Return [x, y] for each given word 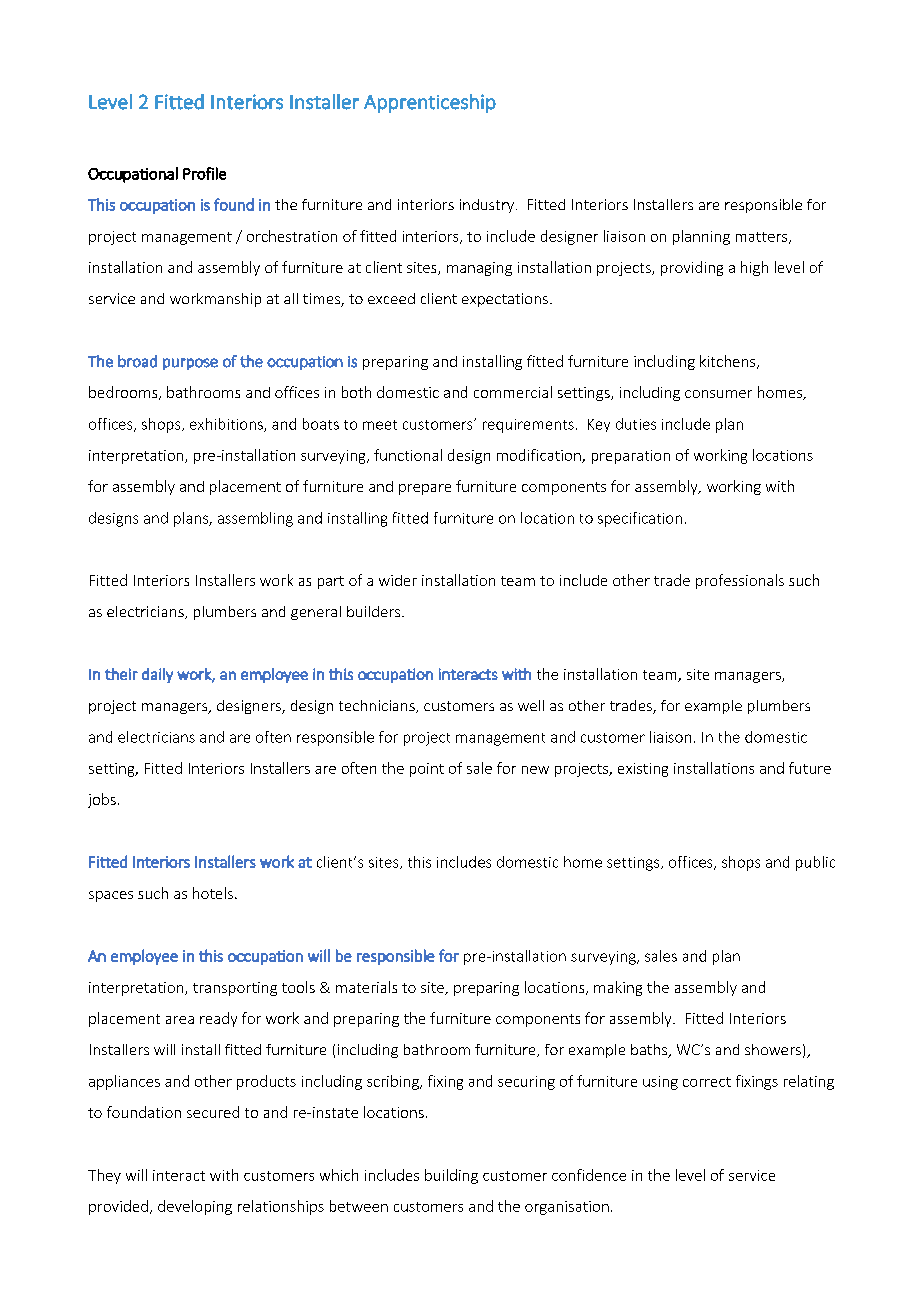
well [531, 705]
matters [763, 238]
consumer [718, 394]
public [815, 863]
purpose [190, 364]
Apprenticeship [430, 103]
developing [195, 1207]
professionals [740, 581]
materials [366, 987]
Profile [204, 173]
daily [157, 675]
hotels [213, 893]
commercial [513, 392]
